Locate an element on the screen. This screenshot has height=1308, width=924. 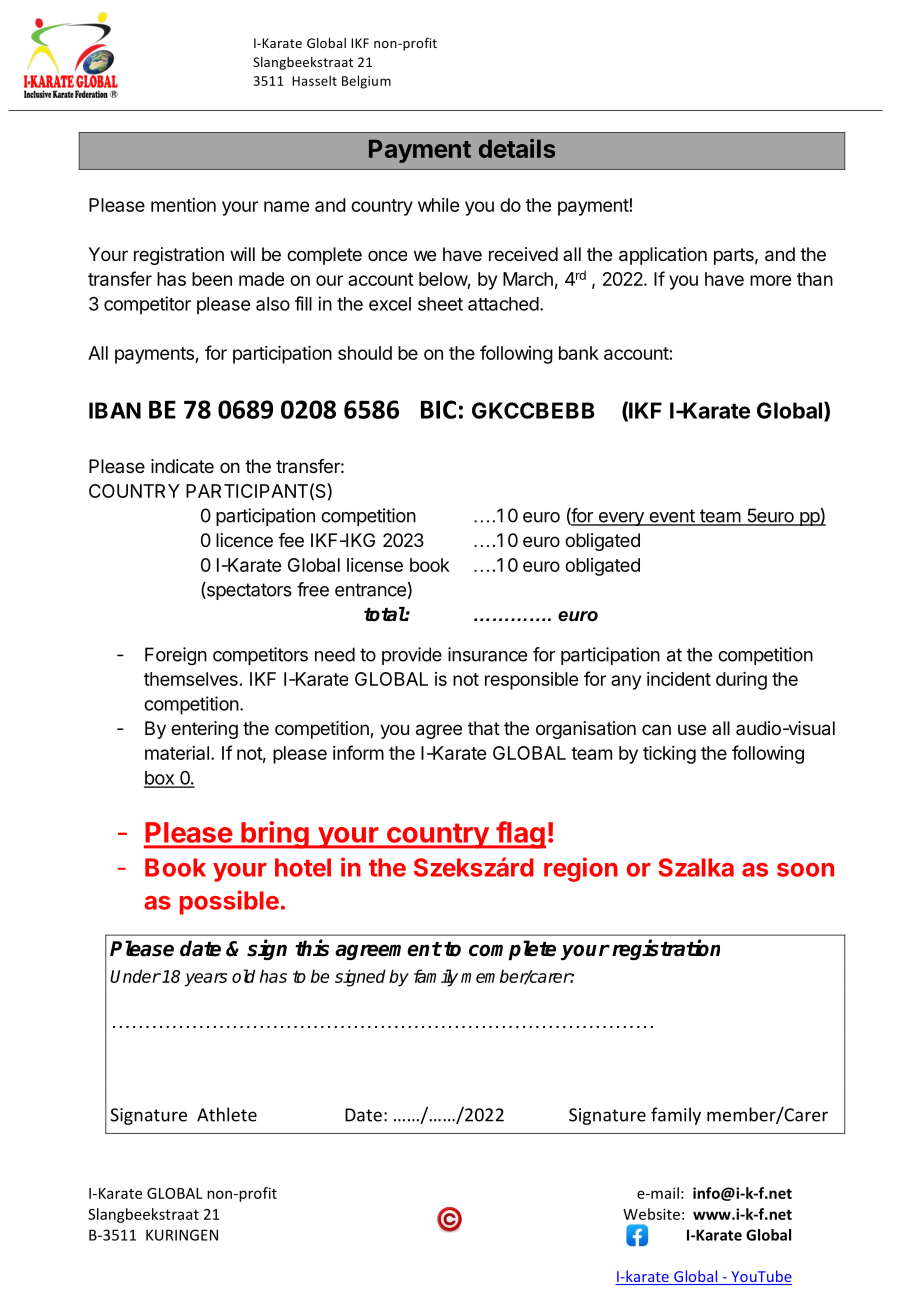
soon is located at coordinates (805, 870).
